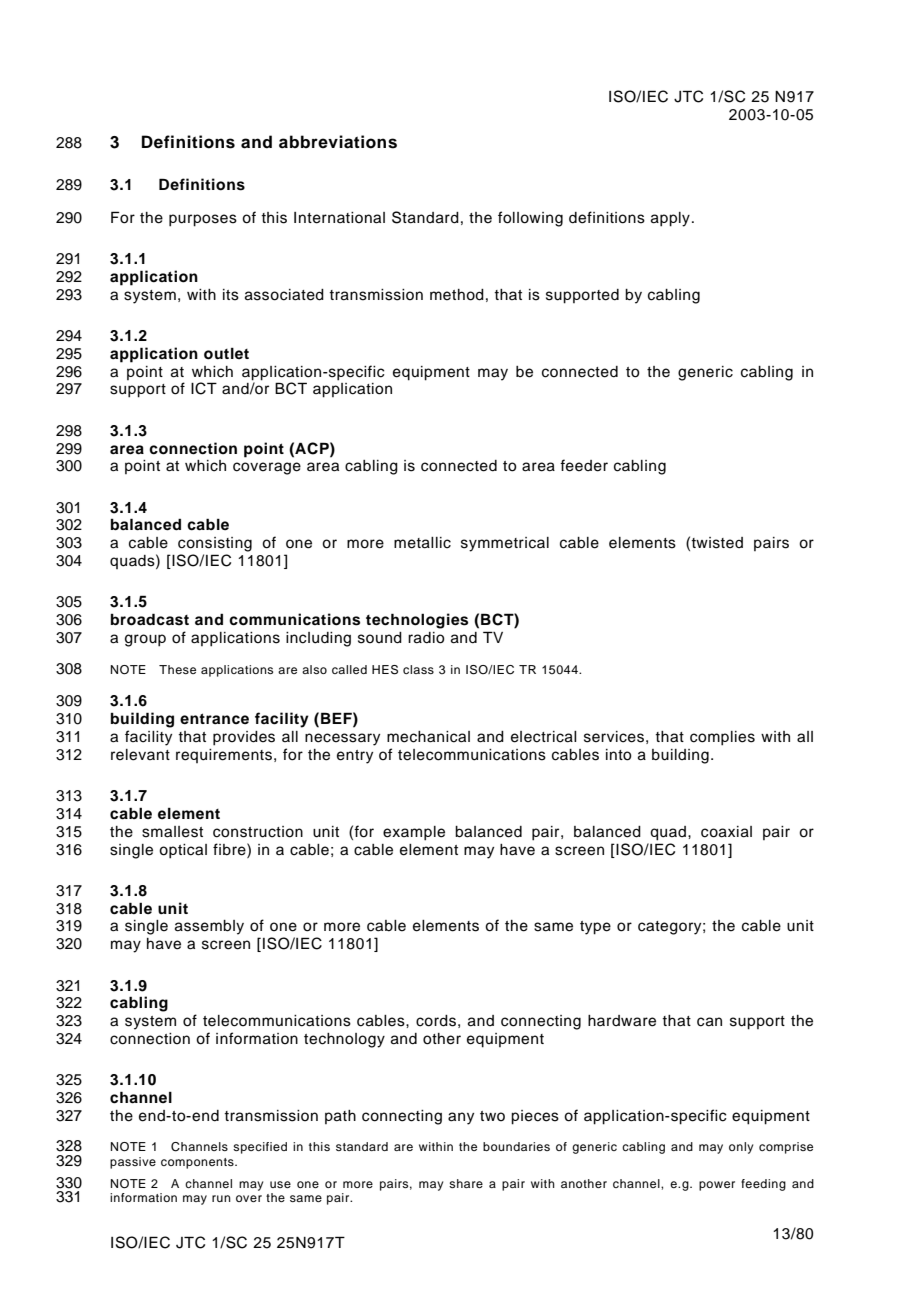 This screenshot has height=1308, width=924. Describe the element at coordinates (584, 465) in the screenshot. I see `feeder` at that location.
